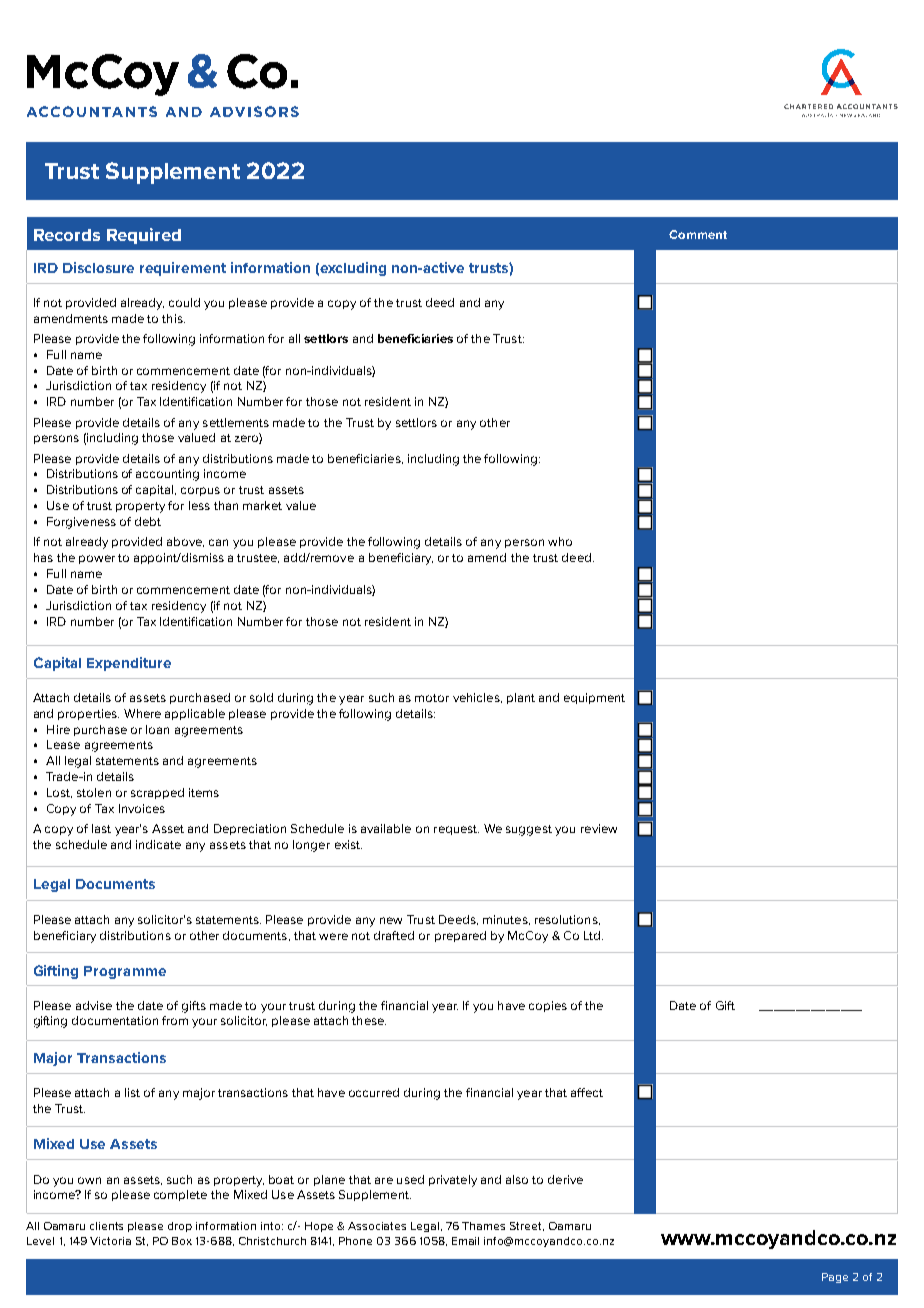  I want to click on Victoria, so click(110, 1241).
